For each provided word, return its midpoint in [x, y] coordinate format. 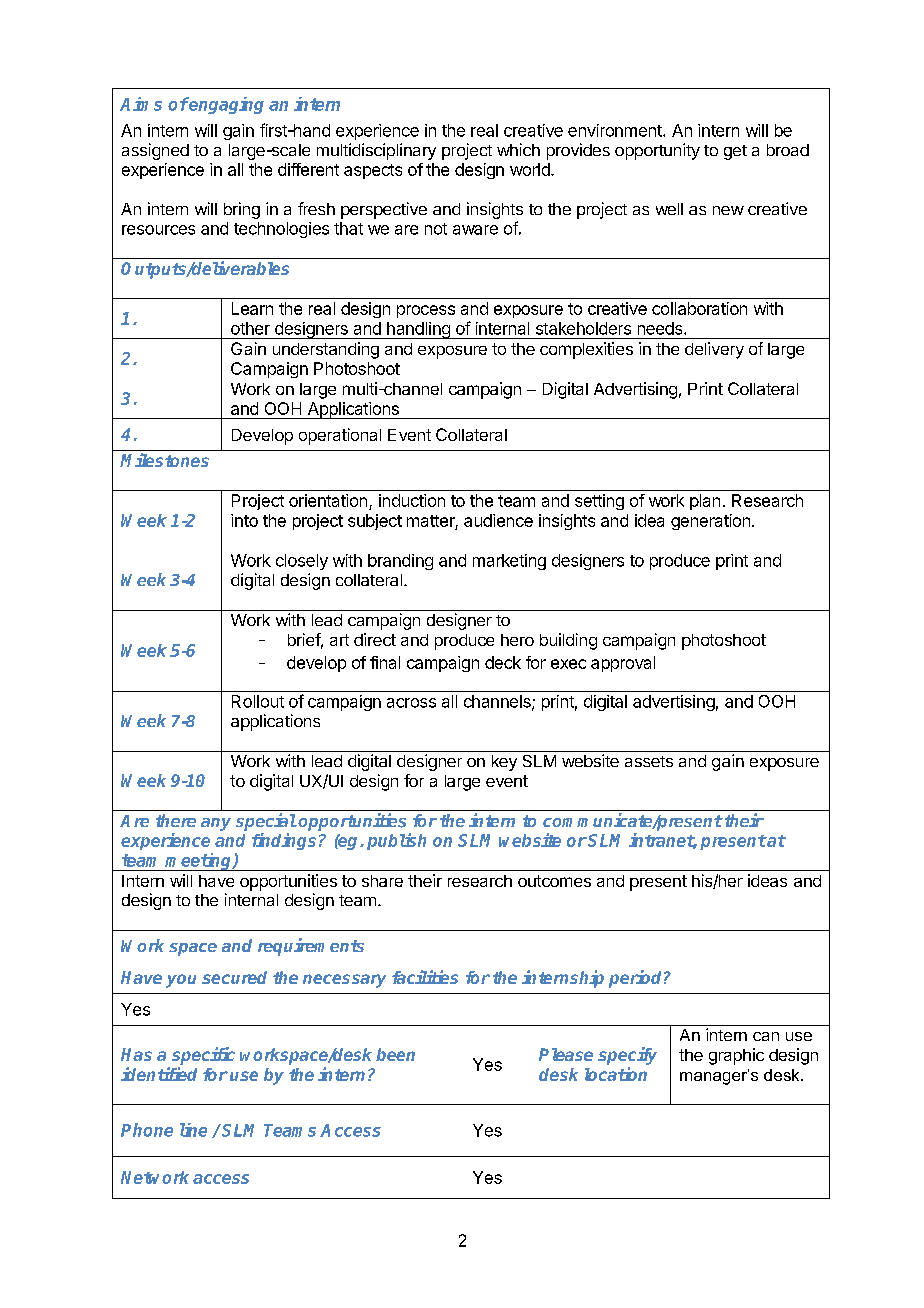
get [735, 152]
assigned [155, 151]
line [193, 1130]
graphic [736, 1056]
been [395, 1054]
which [518, 149]
